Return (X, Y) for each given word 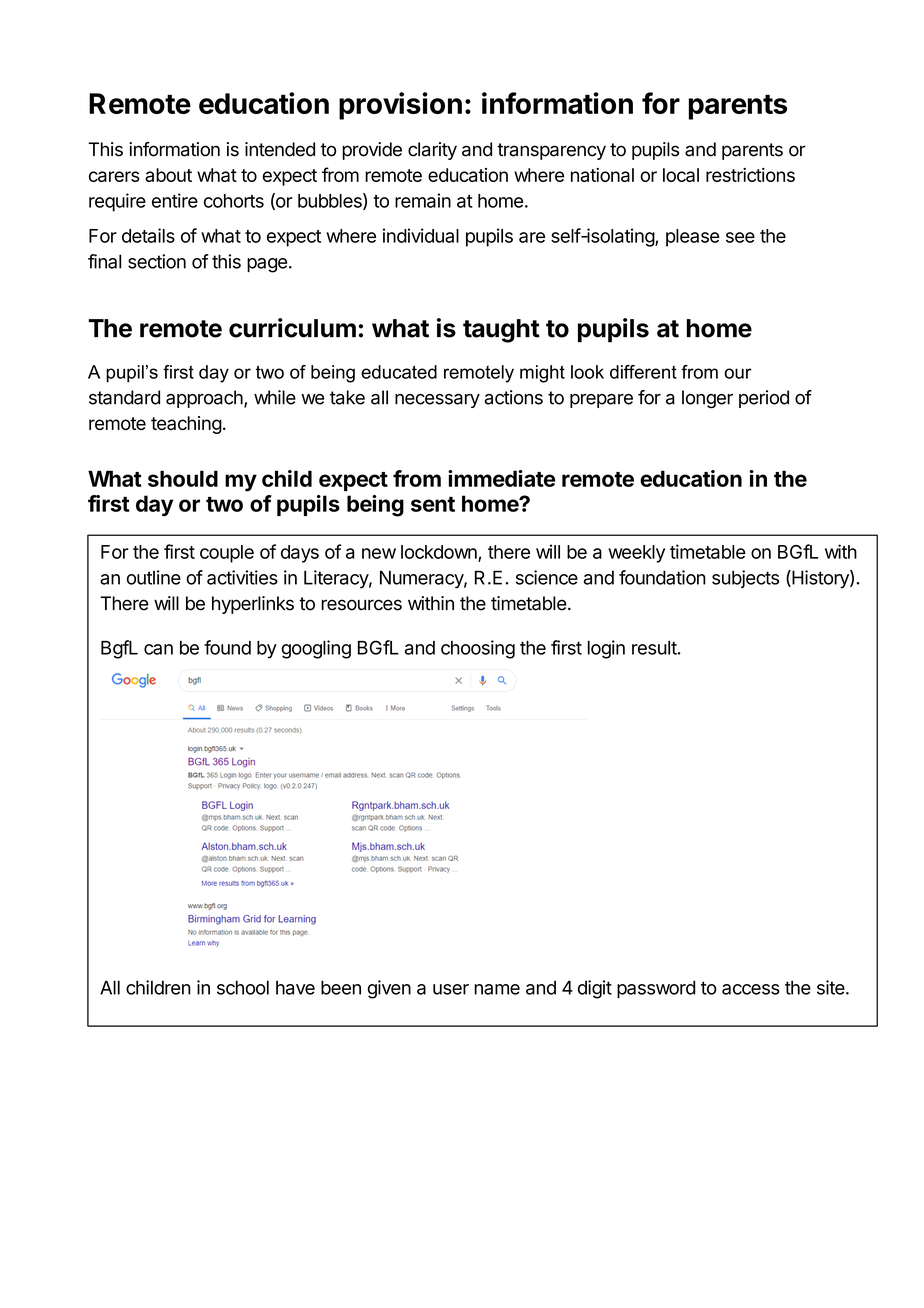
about (168, 175)
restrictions (750, 175)
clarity (432, 151)
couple (227, 554)
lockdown (440, 553)
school (243, 987)
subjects (745, 579)
